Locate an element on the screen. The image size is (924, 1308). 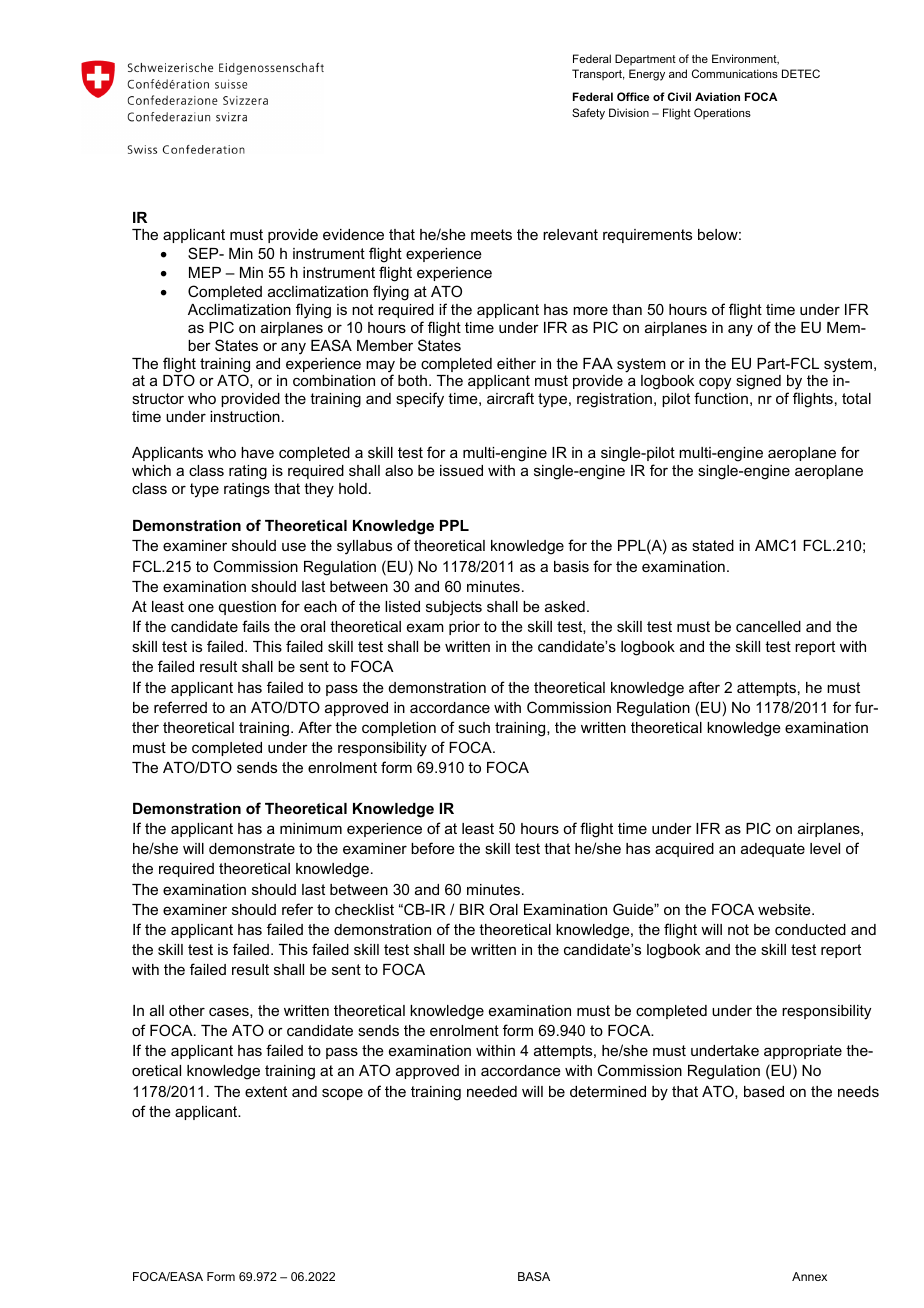
extent is located at coordinates (266, 1091).
